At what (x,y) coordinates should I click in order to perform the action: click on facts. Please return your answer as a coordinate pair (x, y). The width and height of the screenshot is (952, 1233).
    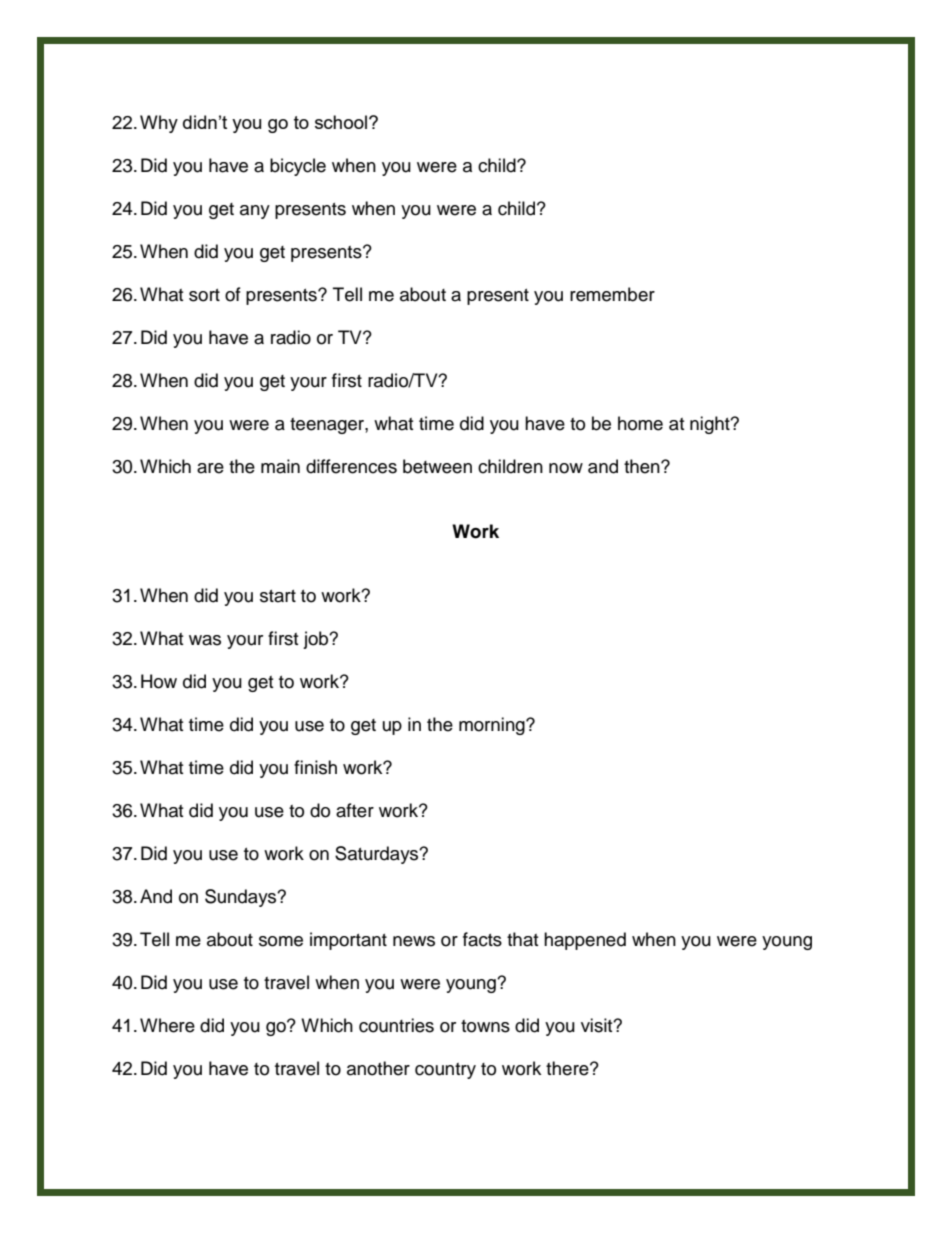
    Looking at the image, I should click on (482, 939).
